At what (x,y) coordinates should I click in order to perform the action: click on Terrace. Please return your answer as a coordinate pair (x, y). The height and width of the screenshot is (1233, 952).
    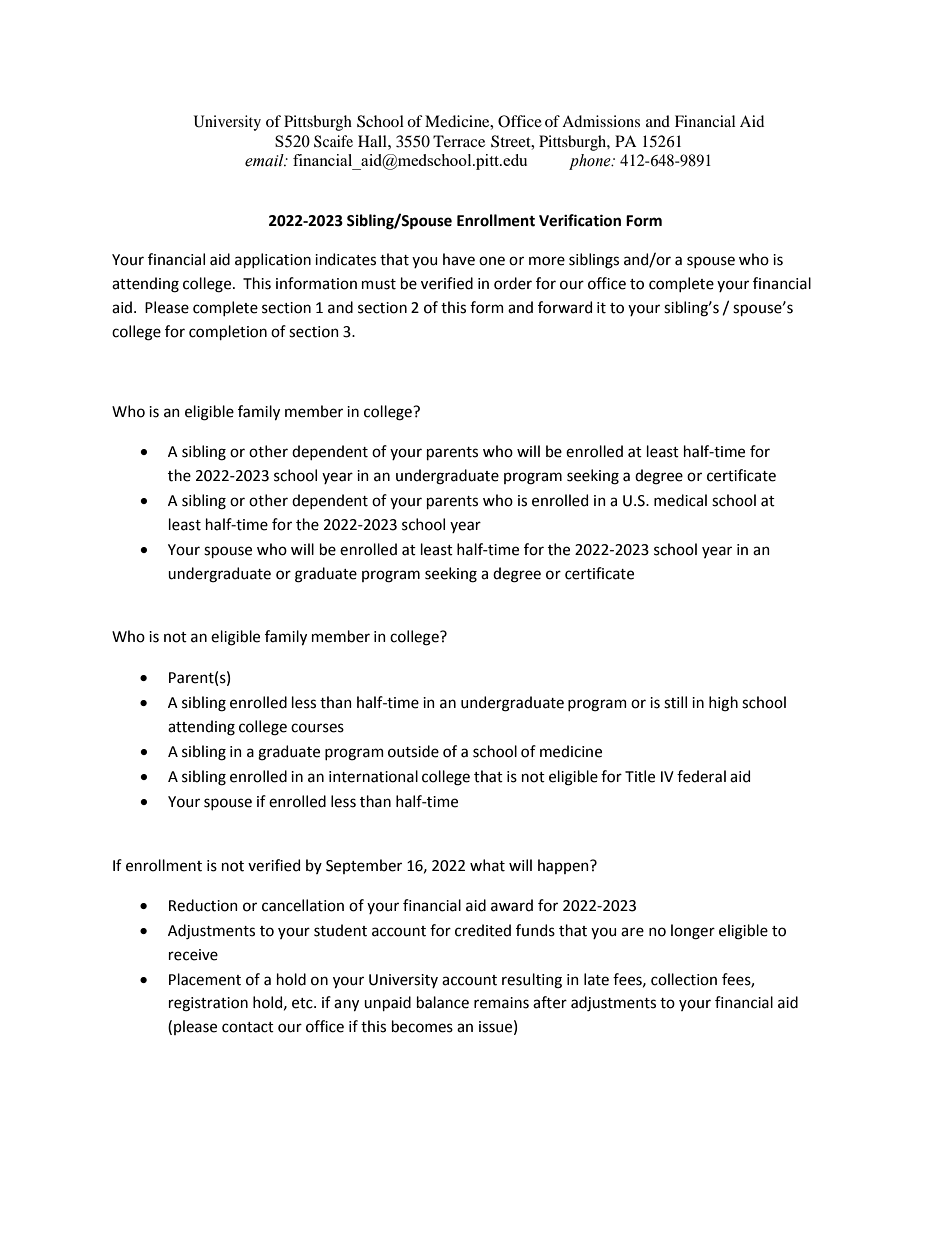
    Looking at the image, I should click on (459, 141).
